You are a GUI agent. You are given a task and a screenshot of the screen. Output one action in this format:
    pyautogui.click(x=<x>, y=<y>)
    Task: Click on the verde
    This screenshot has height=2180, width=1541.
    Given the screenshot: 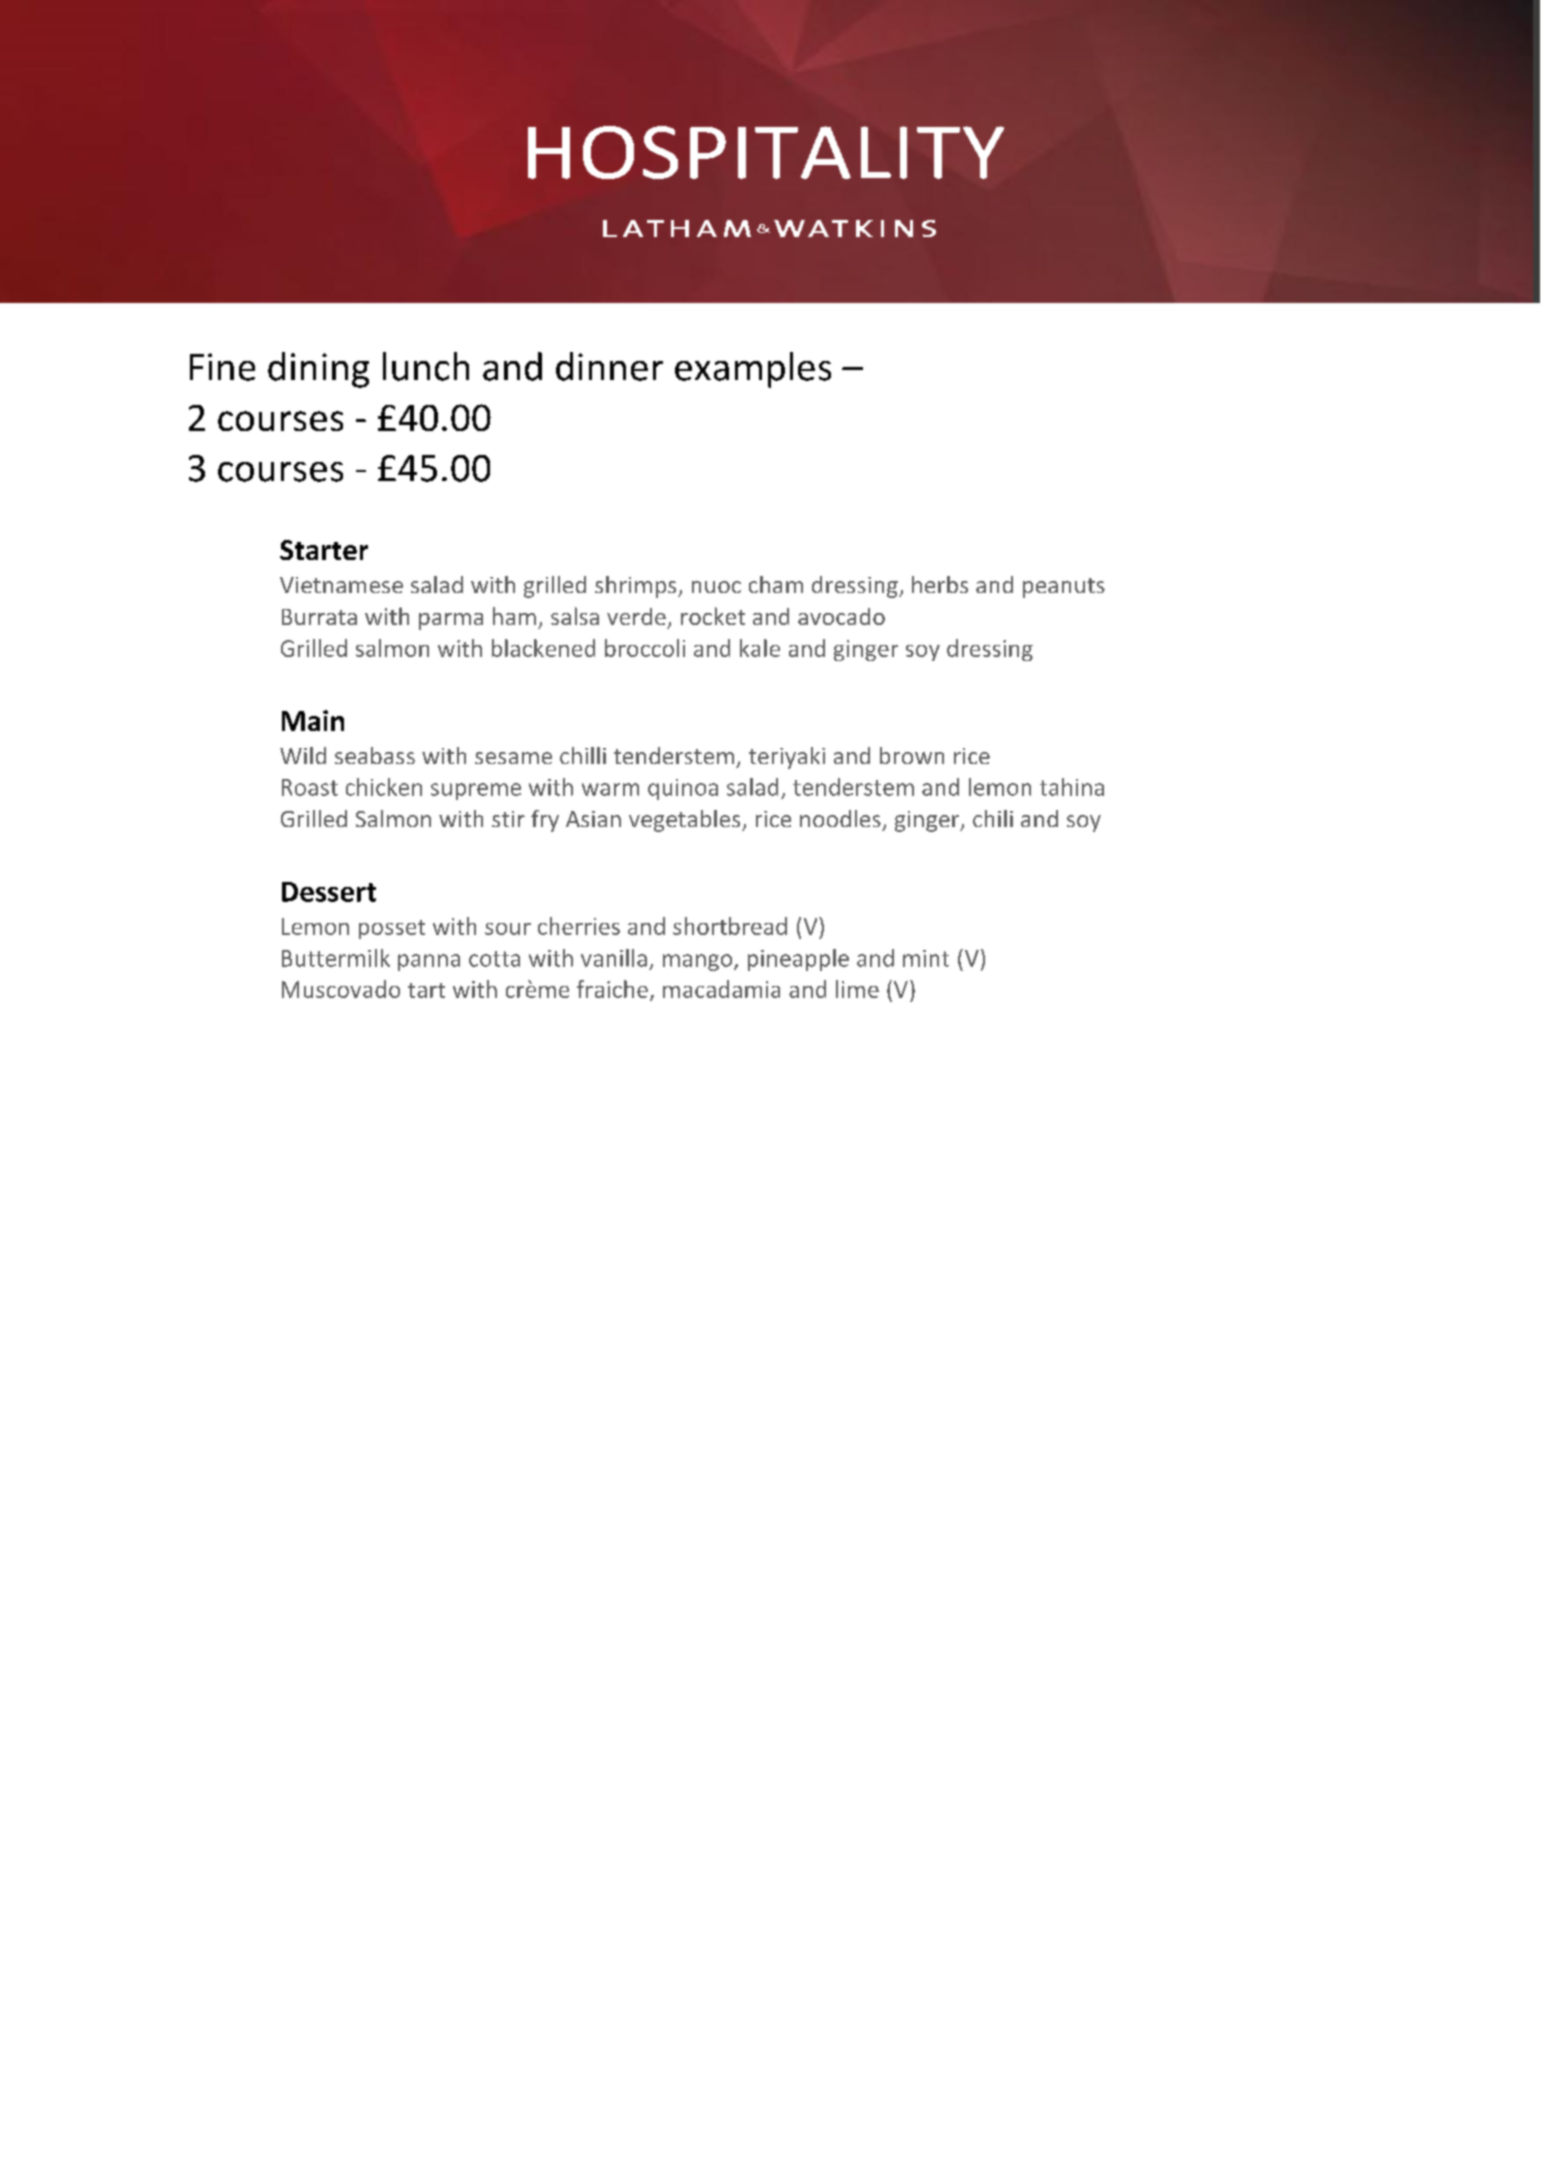 What is the action you would take?
    pyautogui.click(x=636, y=616)
